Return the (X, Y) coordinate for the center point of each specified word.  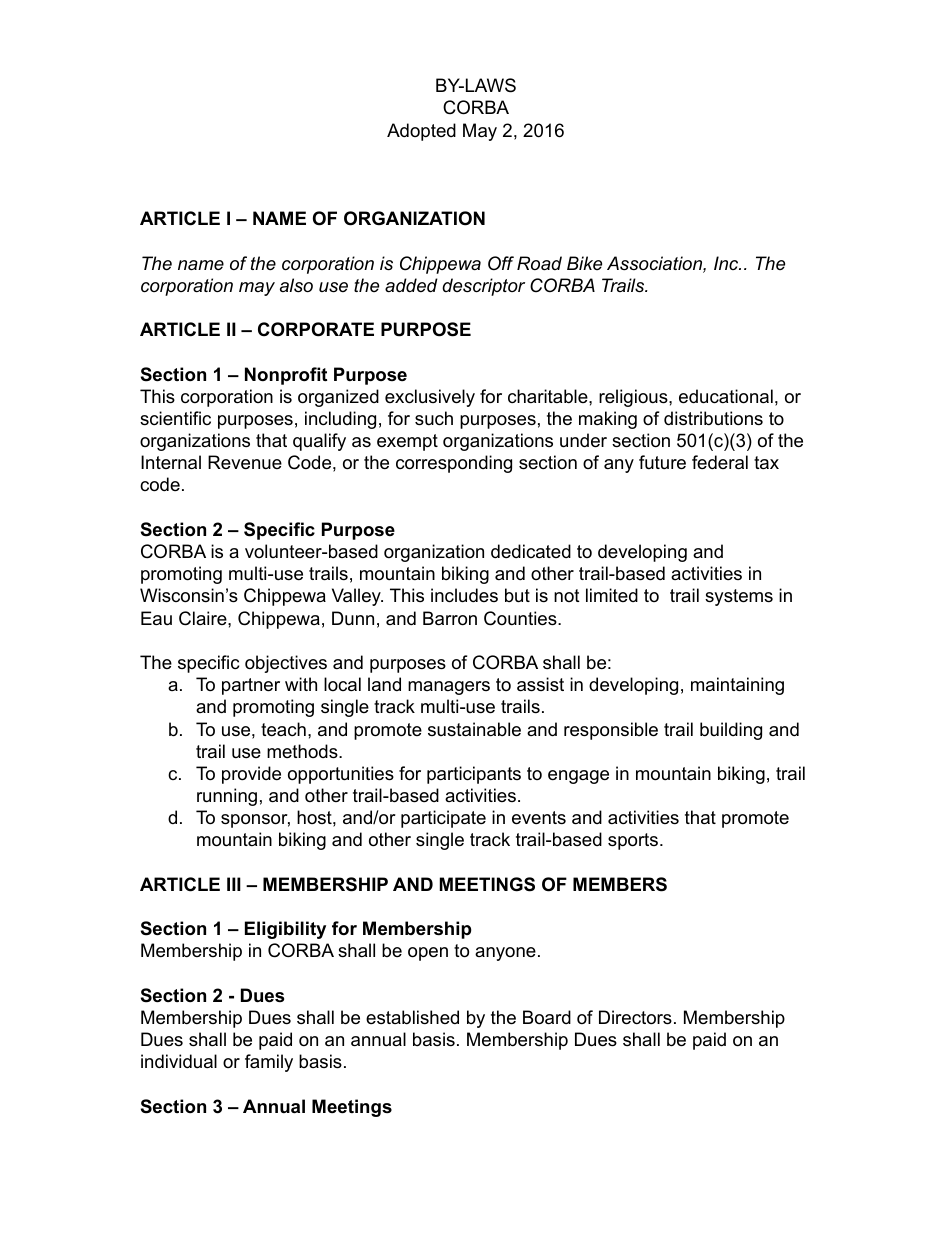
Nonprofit (286, 376)
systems (739, 597)
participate (443, 819)
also (296, 285)
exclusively (430, 398)
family (269, 1063)
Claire (204, 618)
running (227, 797)
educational (726, 396)
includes (464, 595)
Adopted (421, 132)
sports (633, 841)
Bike (584, 263)
